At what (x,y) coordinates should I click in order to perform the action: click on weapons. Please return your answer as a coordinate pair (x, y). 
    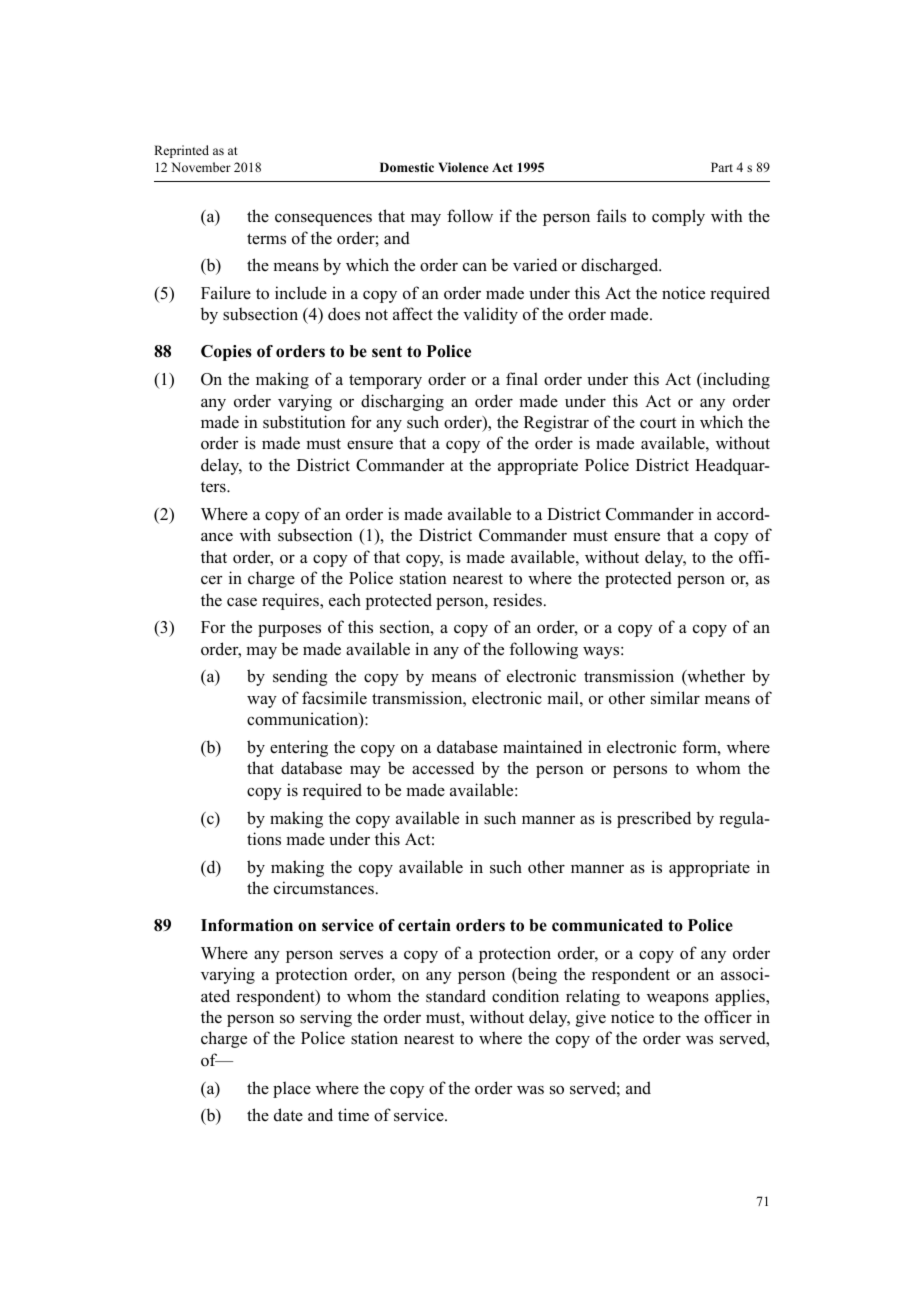
    Looking at the image, I should click on (678, 999).
